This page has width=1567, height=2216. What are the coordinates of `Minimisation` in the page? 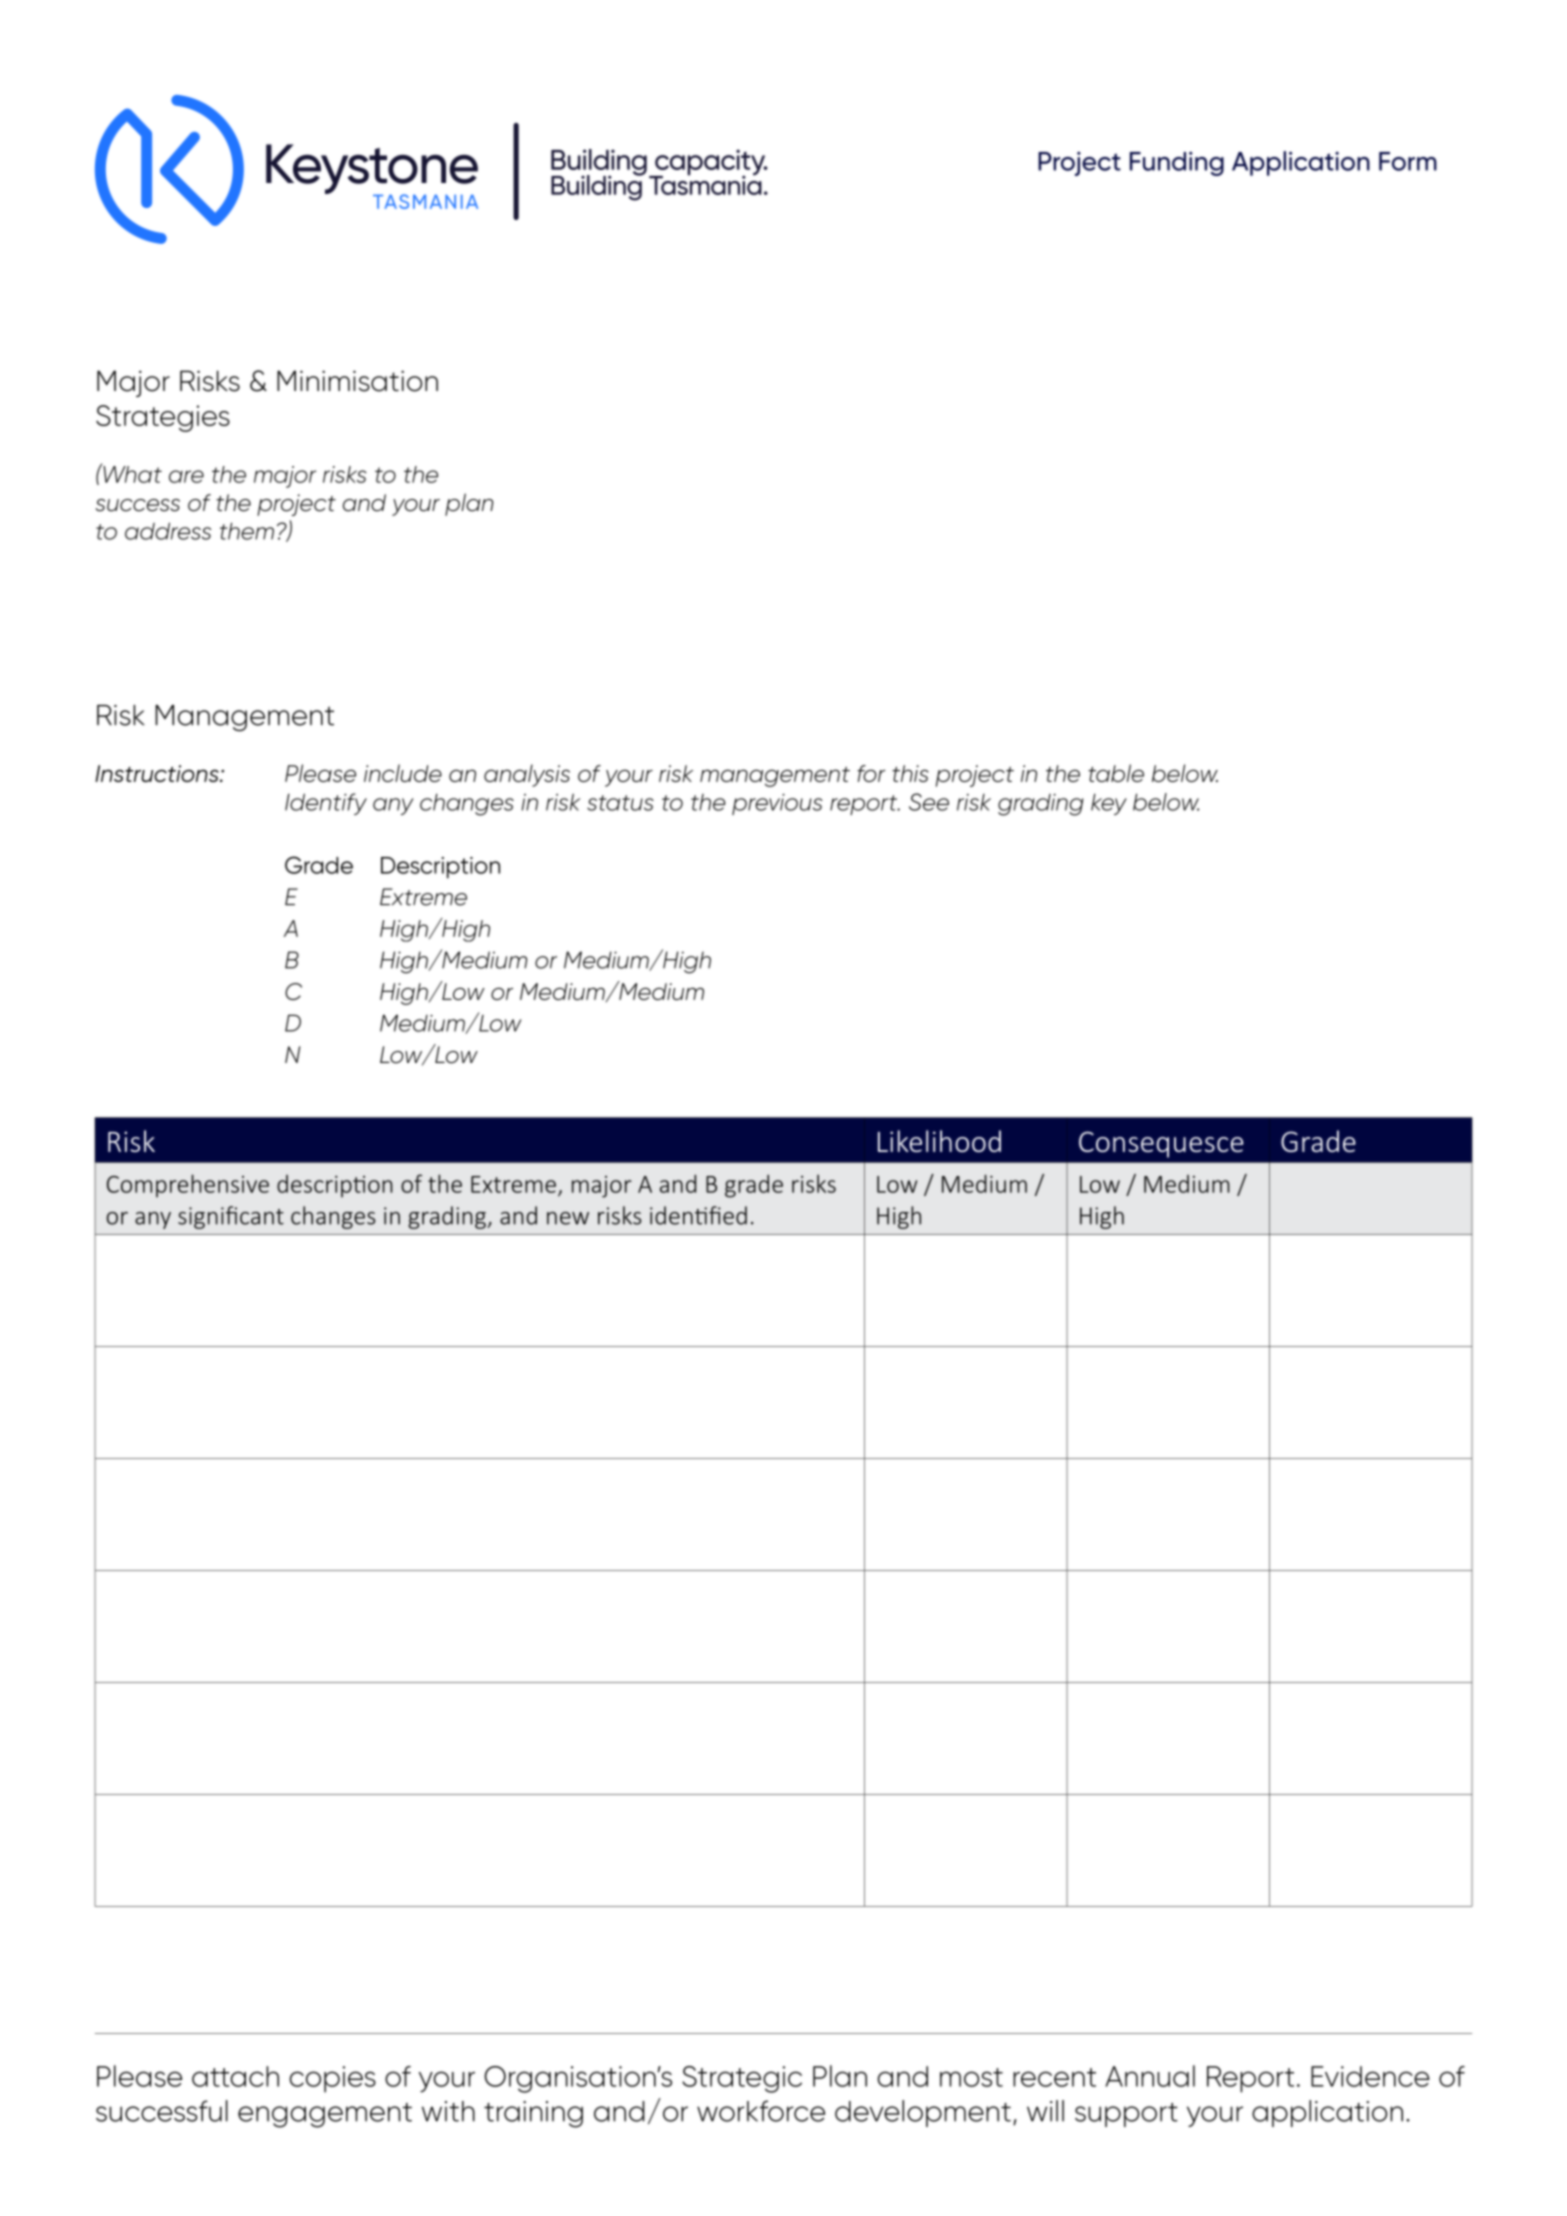 It's located at (357, 381).
